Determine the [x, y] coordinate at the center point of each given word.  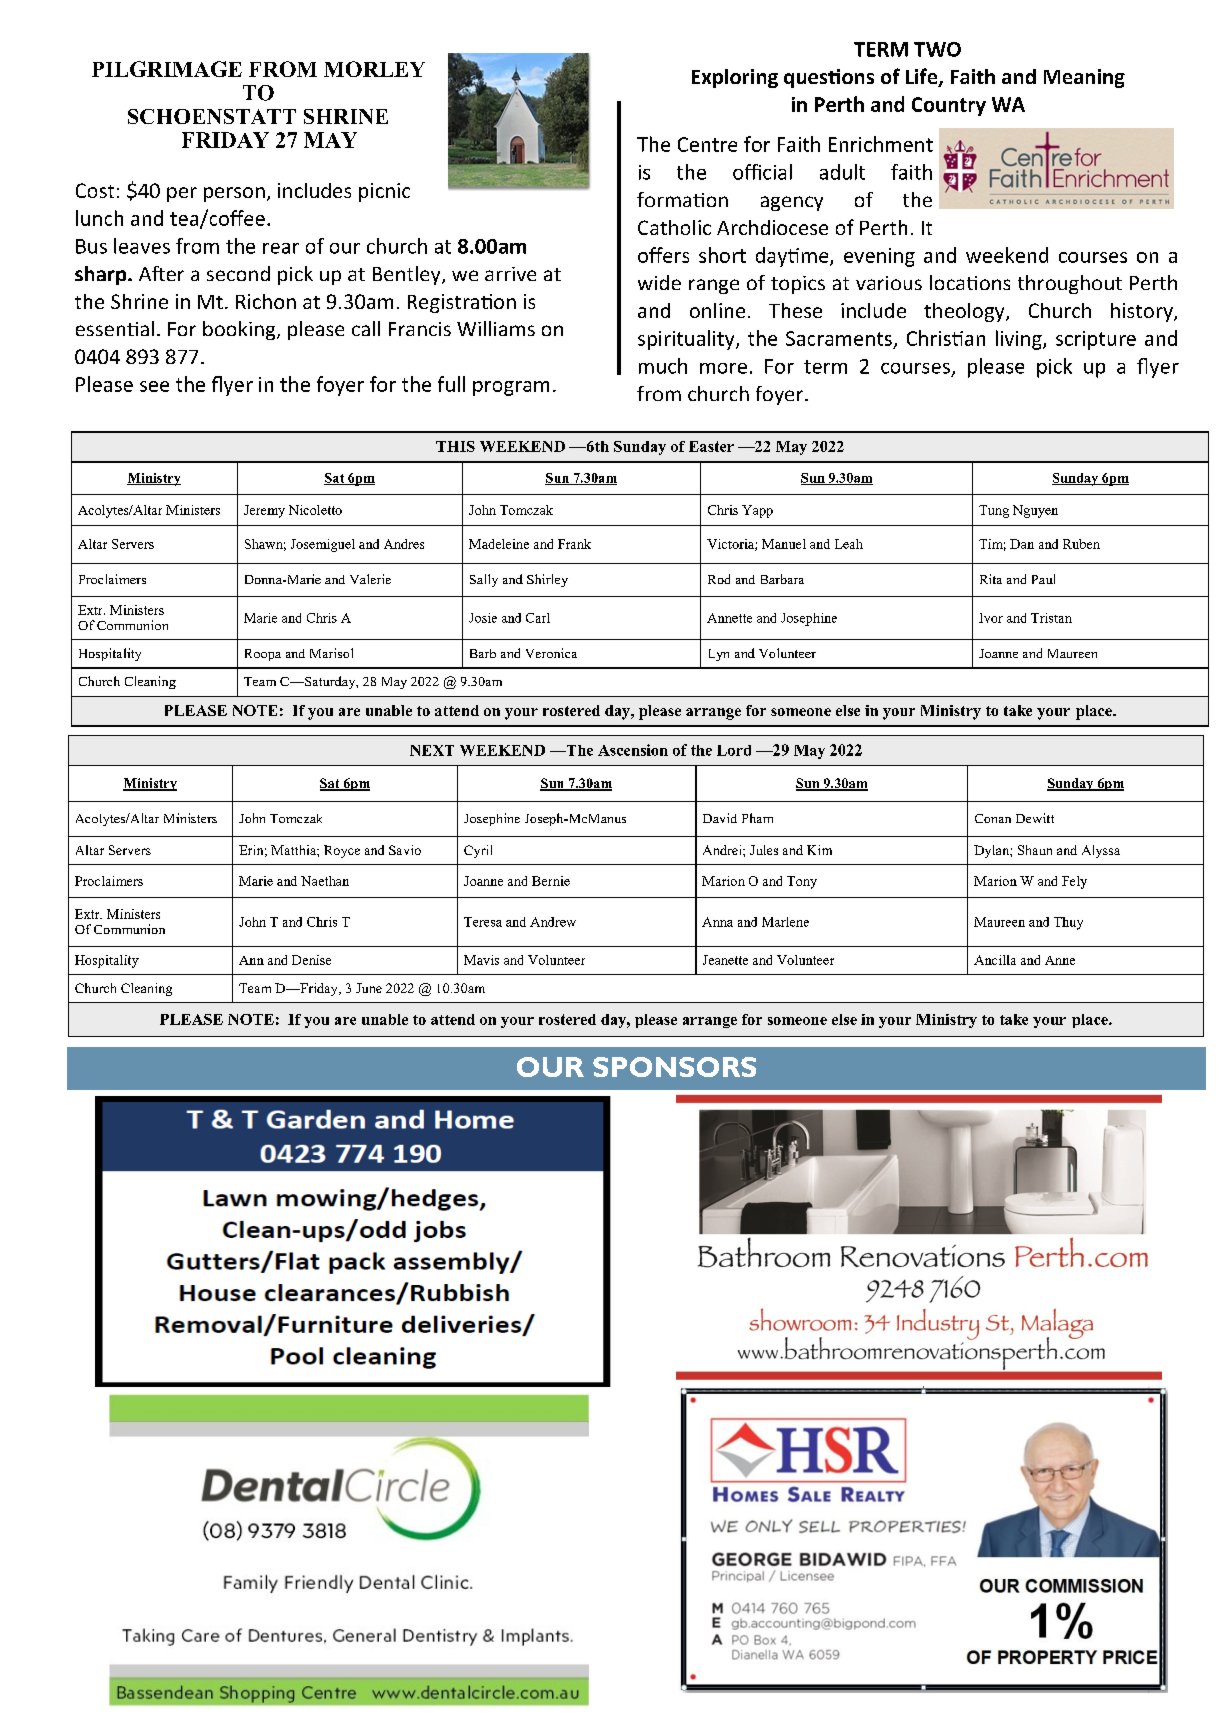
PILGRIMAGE [167, 69]
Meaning [1084, 78]
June [369, 988]
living [1020, 340]
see [154, 386]
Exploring [735, 78]
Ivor [991, 618]
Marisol [331, 653]
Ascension [633, 750]
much [663, 366]
